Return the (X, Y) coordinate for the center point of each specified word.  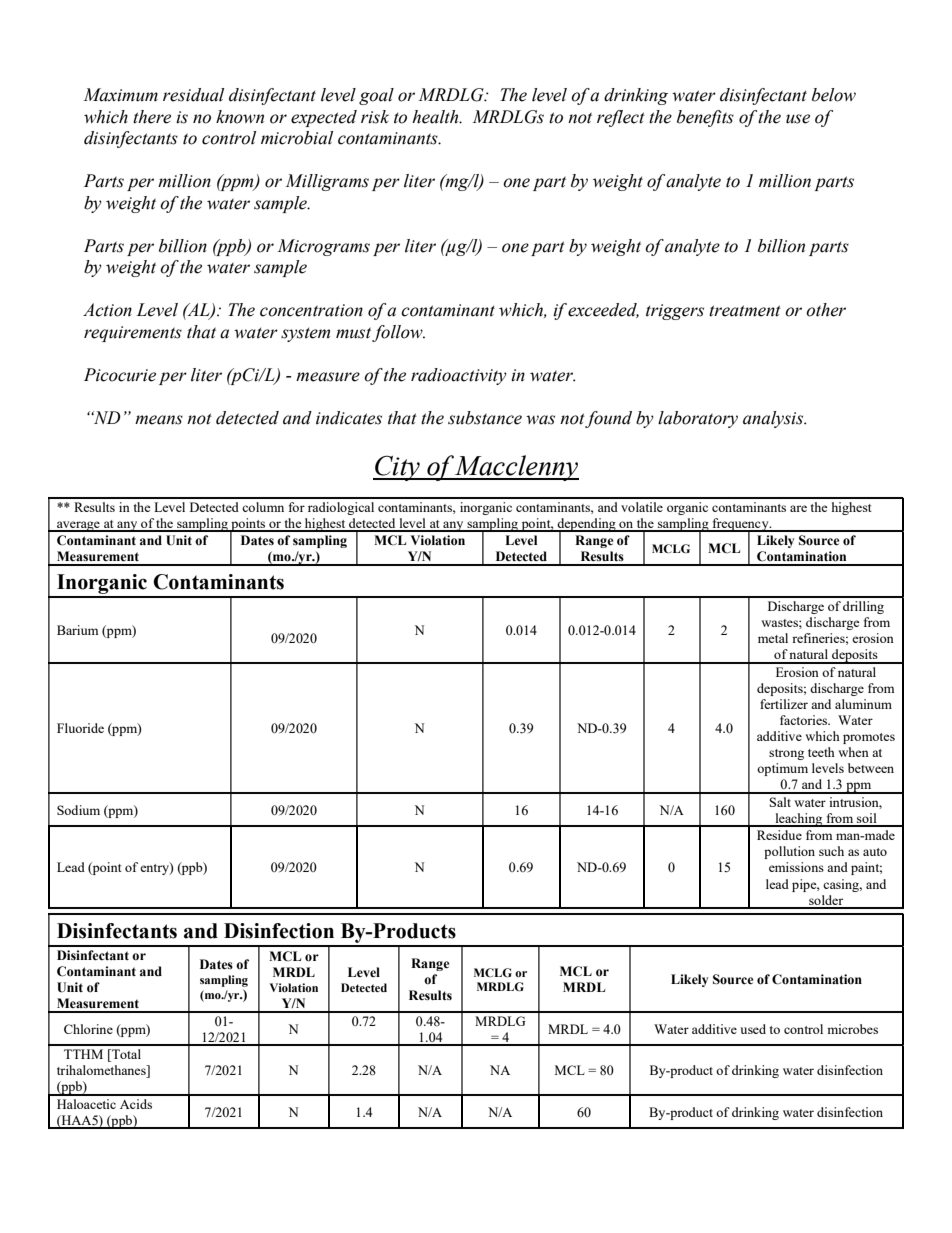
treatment (745, 311)
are (798, 508)
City (397, 468)
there (152, 117)
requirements (133, 334)
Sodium (78, 810)
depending (586, 525)
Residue (779, 835)
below (834, 95)
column (263, 507)
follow (398, 333)
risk (375, 117)
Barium (77, 630)
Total (125, 1055)
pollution (789, 852)
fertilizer (784, 704)
